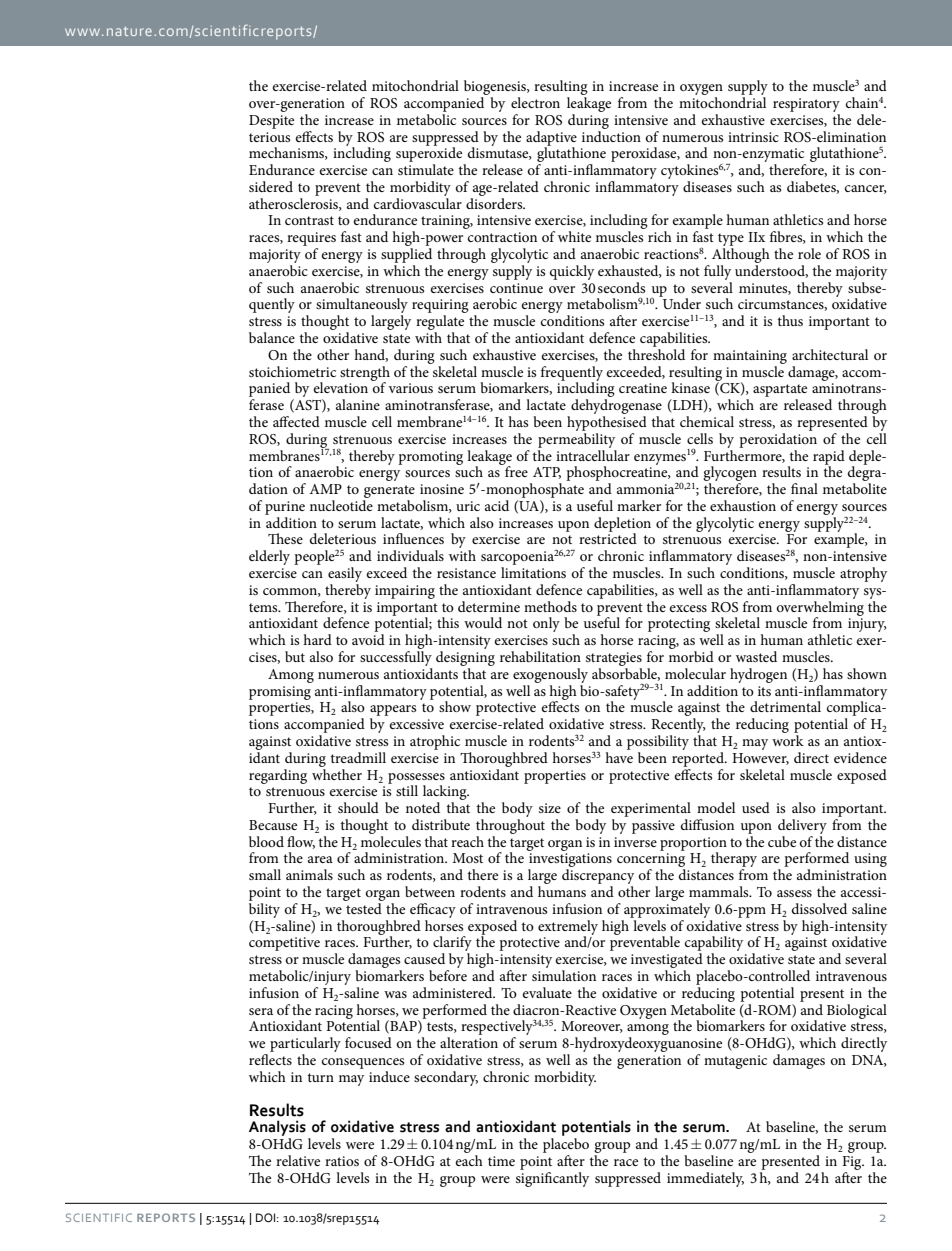  What do you see at coordinates (806, 105) in the screenshot?
I see `respiratory` at bounding box center [806, 105].
